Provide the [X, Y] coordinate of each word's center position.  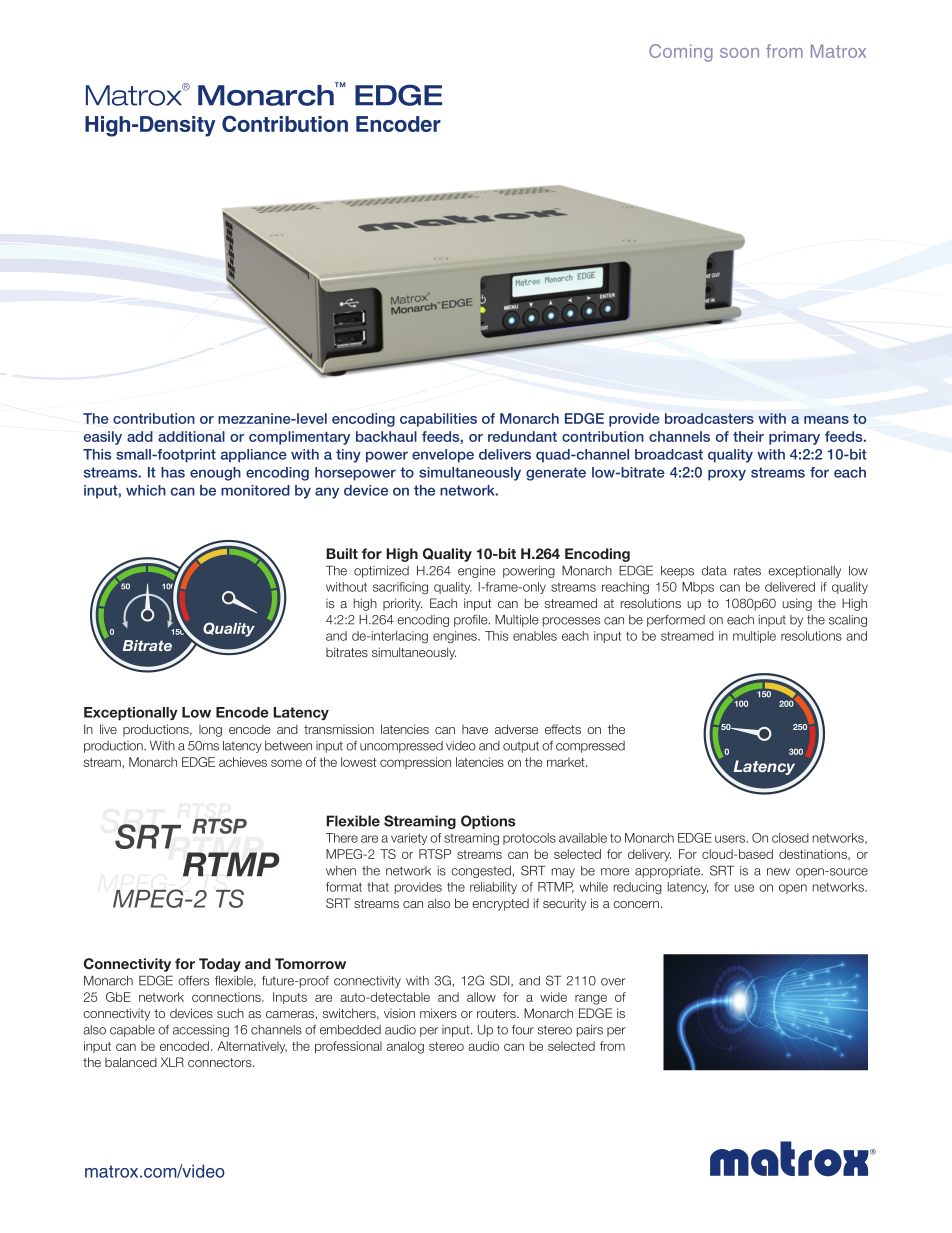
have [475, 729]
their [748, 436]
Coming [681, 53]
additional [191, 436]
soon [739, 53]
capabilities [438, 420]
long [210, 731]
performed [676, 621]
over [613, 982]
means [826, 420]
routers [497, 1013]
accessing [201, 1031]
